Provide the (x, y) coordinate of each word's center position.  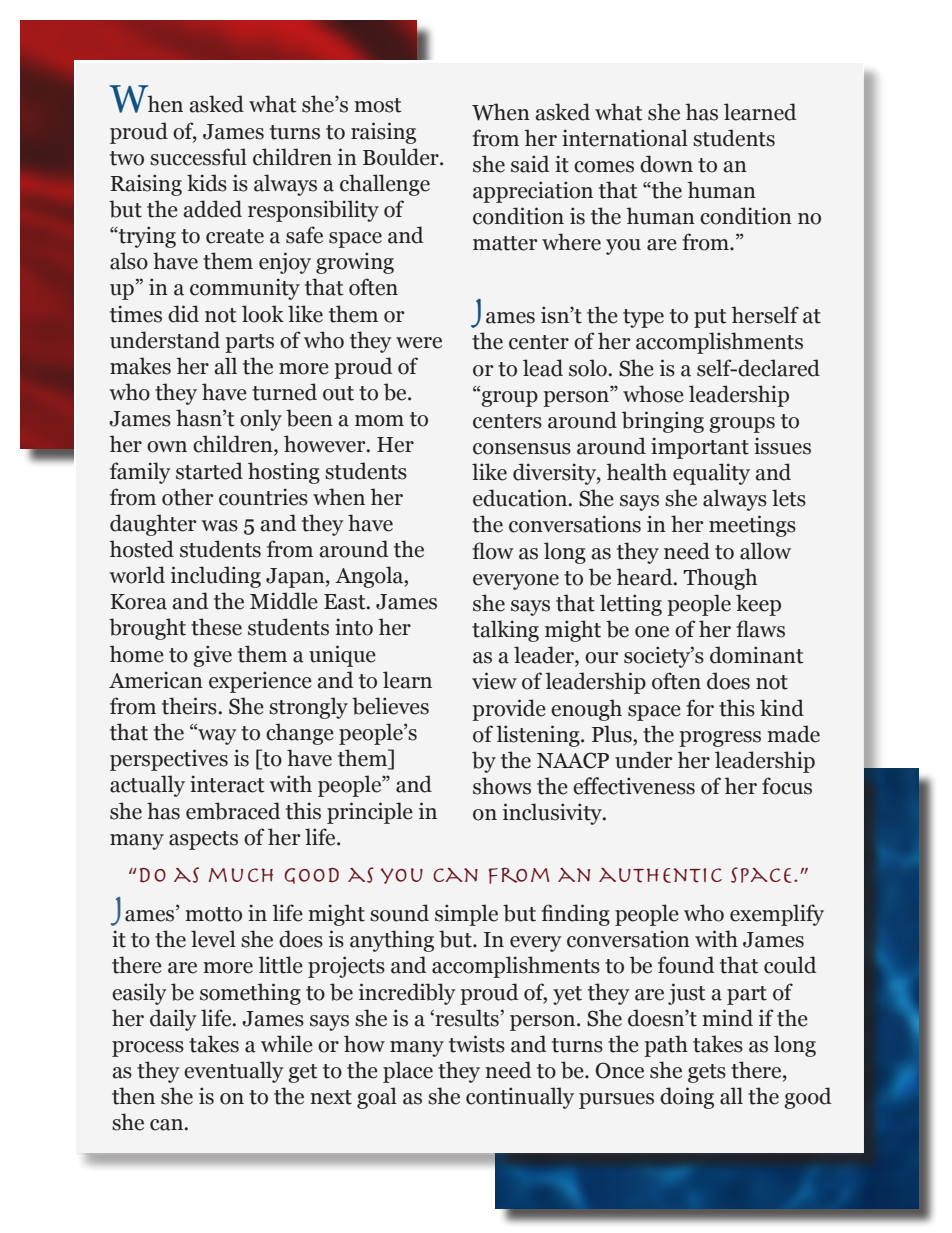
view (494, 681)
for (700, 708)
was (219, 526)
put (710, 318)
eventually (234, 1072)
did (183, 314)
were (419, 343)
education (520, 498)
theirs (189, 706)
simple (466, 915)
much (241, 875)
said (530, 164)
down (666, 164)
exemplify (777, 915)
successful (198, 157)
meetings (752, 526)
